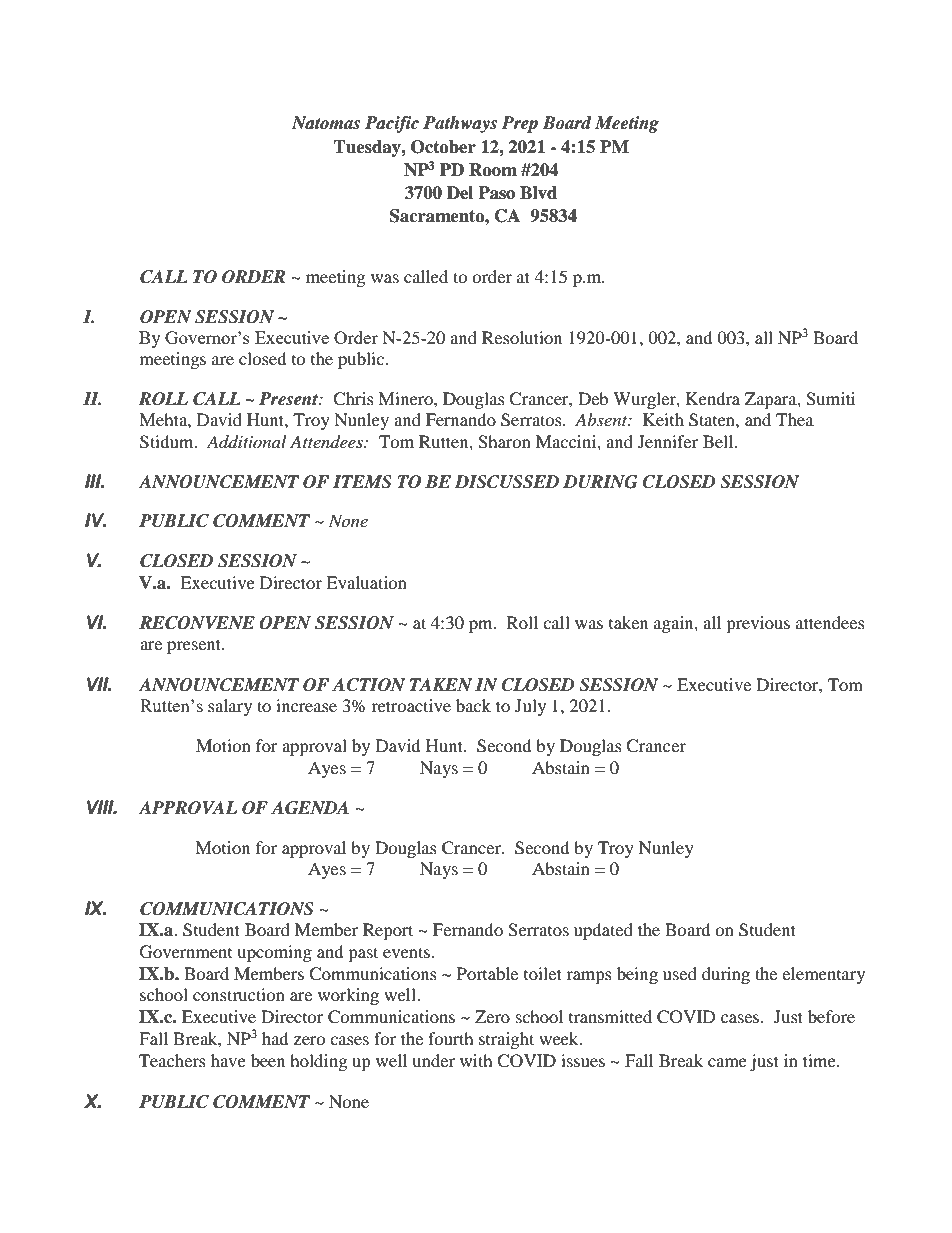 This screenshot has width=952, height=1233. I want to click on RECONVENE, so click(197, 623).
